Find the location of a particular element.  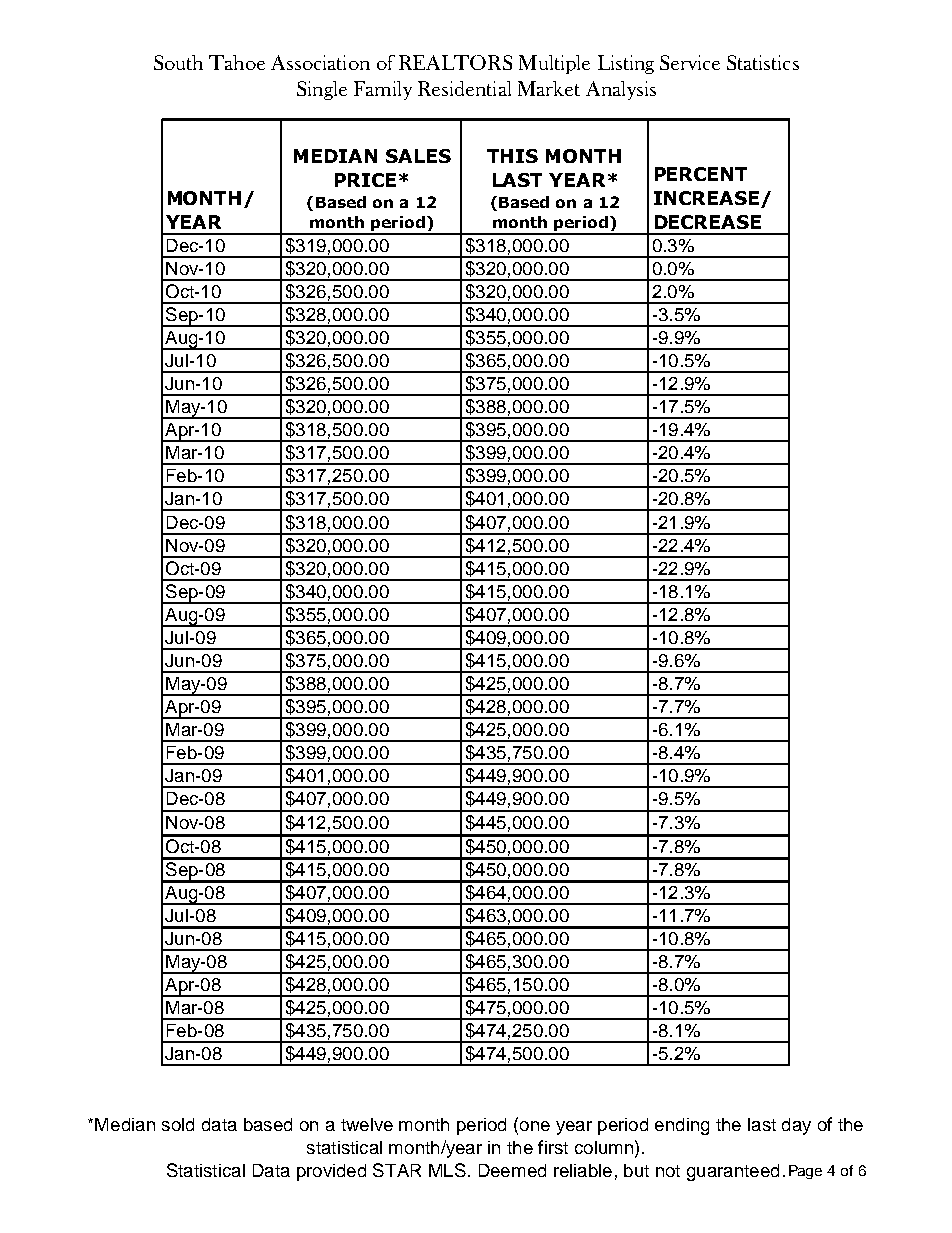

Deemed is located at coordinates (512, 1170).
